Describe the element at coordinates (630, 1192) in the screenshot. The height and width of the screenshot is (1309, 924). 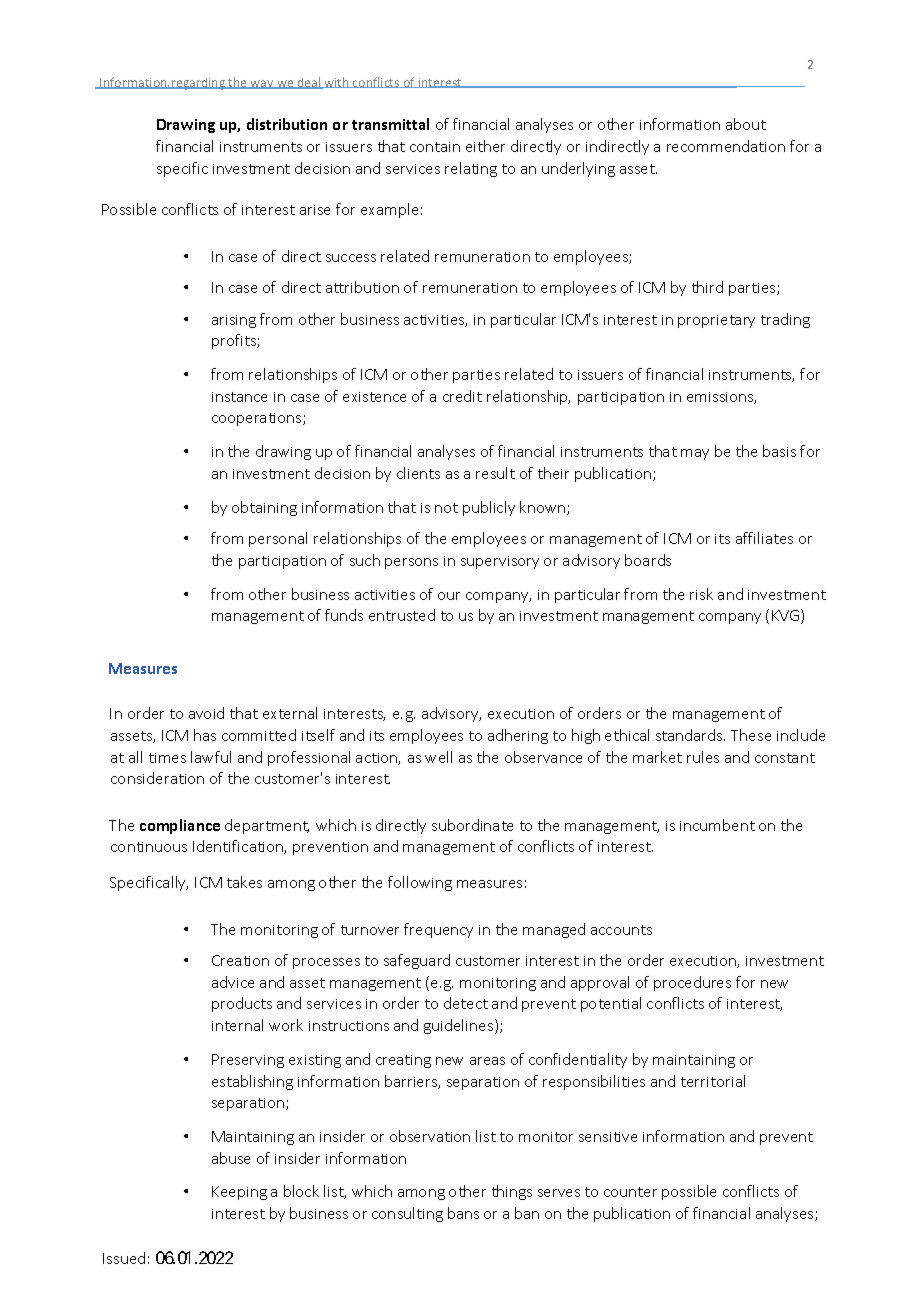
I see `counter` at that location.
